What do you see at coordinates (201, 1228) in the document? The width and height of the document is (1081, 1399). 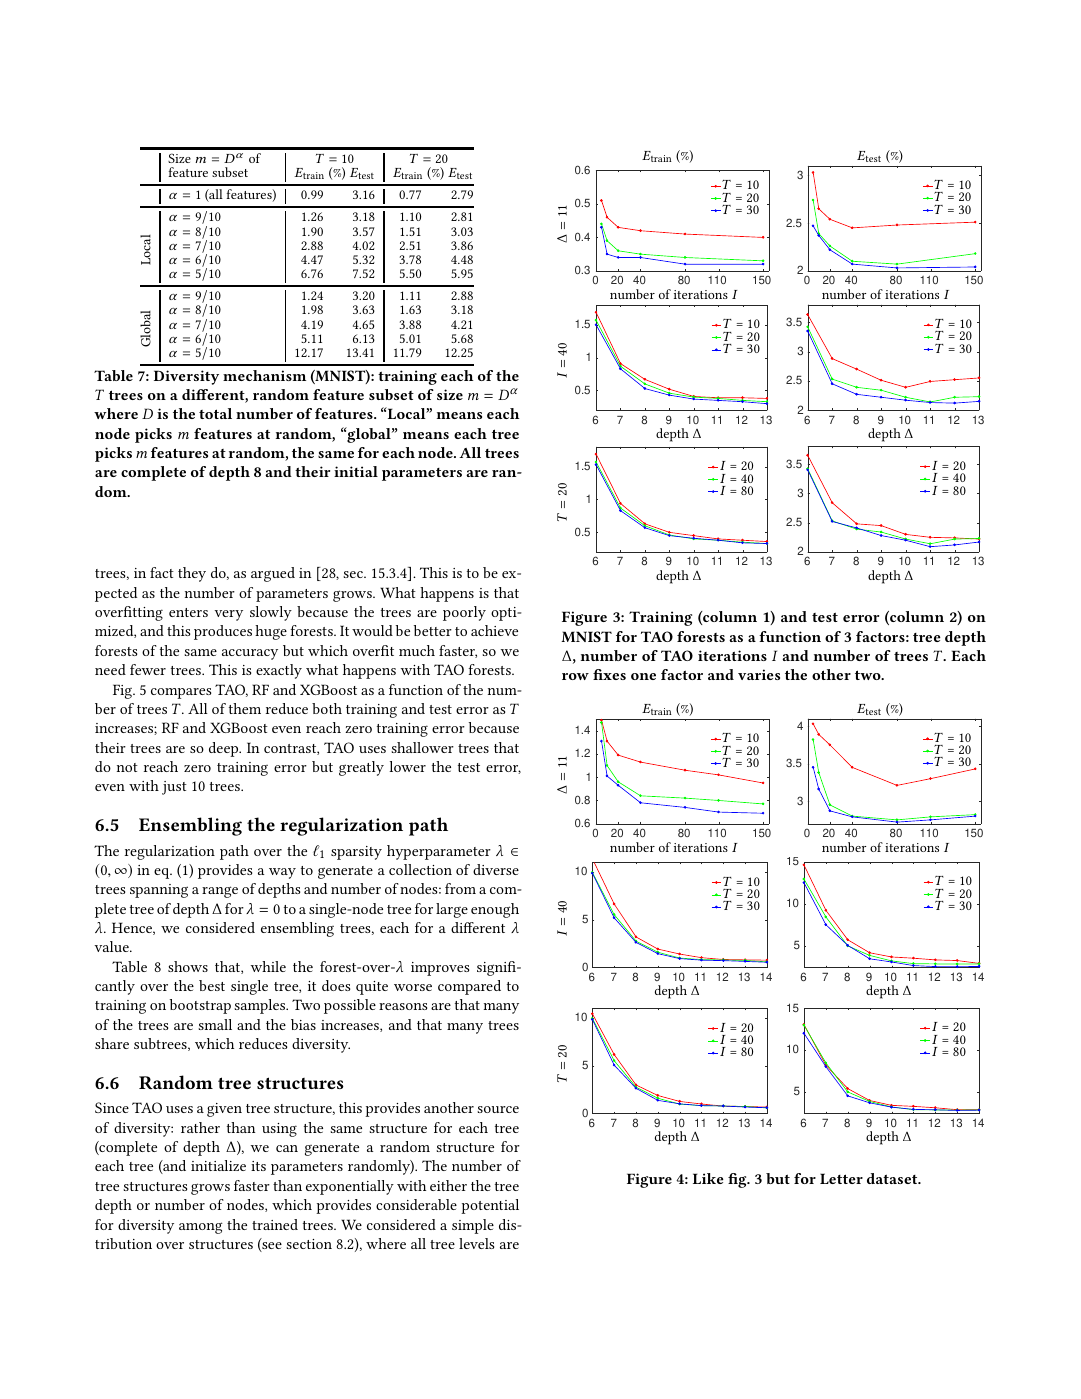 I see `among` at bounding box center [201, 1228].
